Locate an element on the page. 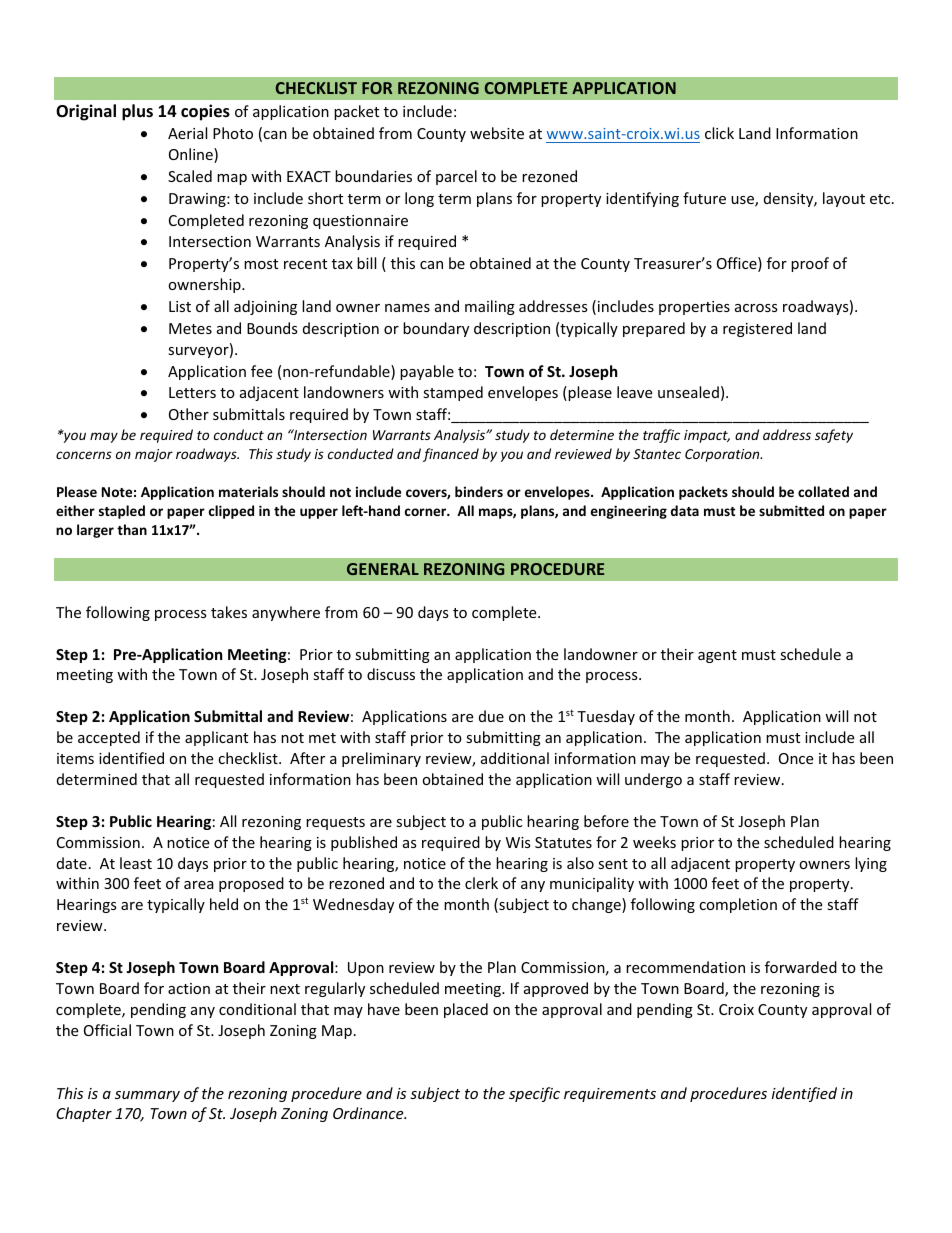 Image resolution: width=952 pixels, height=1233 pixels. Aerial is located at coordinates (187, 133).
